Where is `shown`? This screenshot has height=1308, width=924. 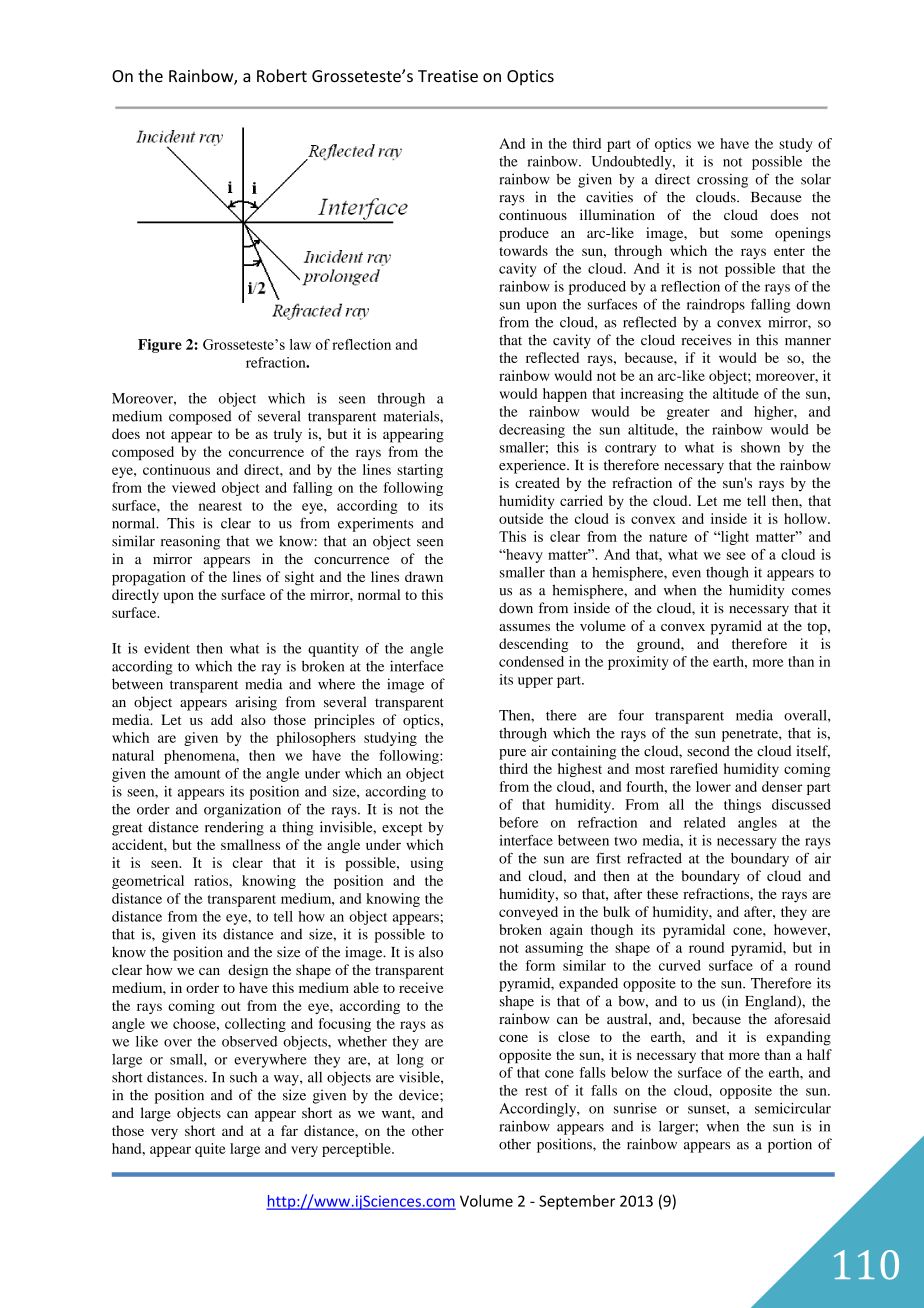 shown is located at coordinates (760, 447).
